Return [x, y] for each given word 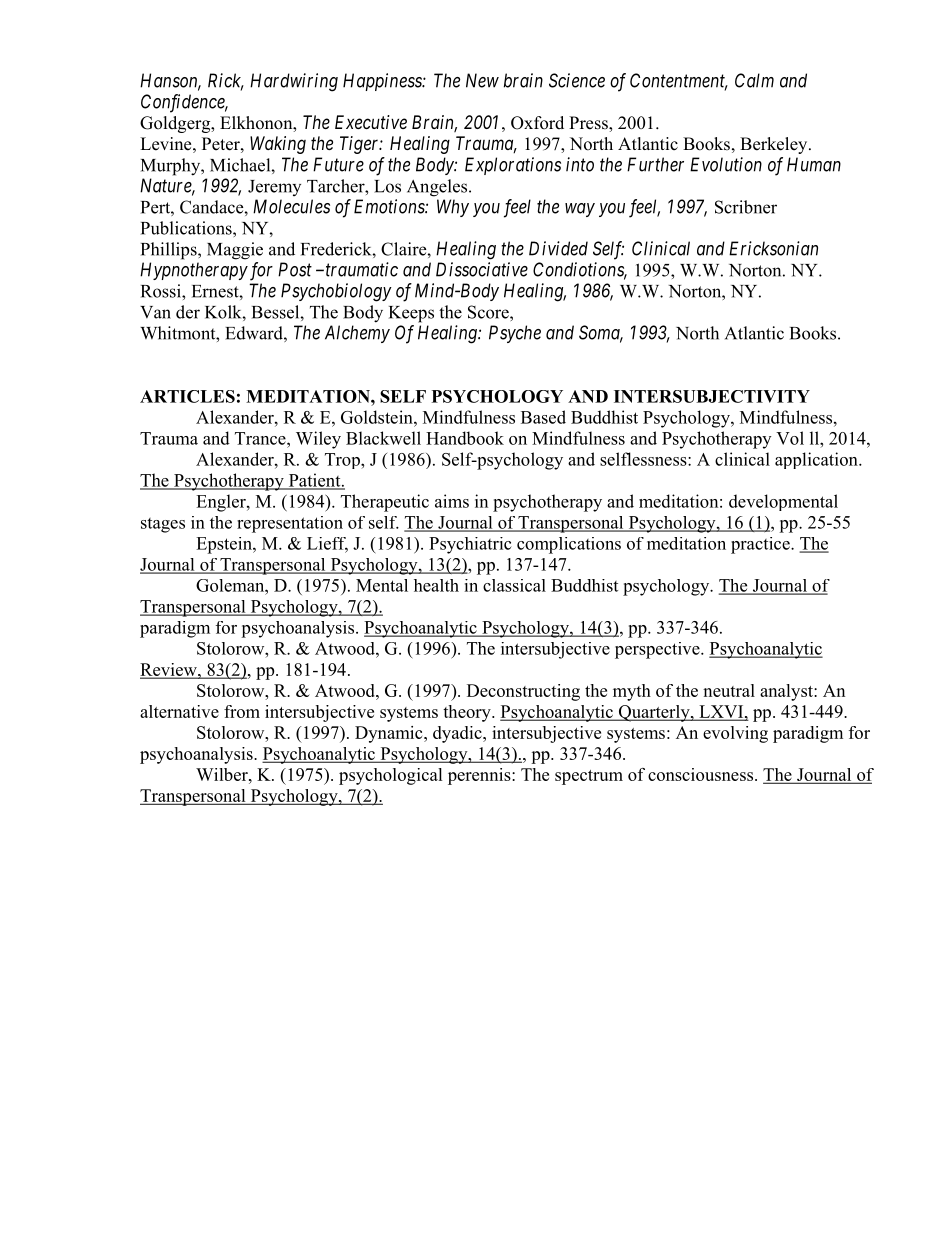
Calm [754, 80]
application [817, 460]
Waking [278, 145]
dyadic [458, 734]
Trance [261, 438]
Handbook [465, 438]
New [482, 80]
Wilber [223, 774]
